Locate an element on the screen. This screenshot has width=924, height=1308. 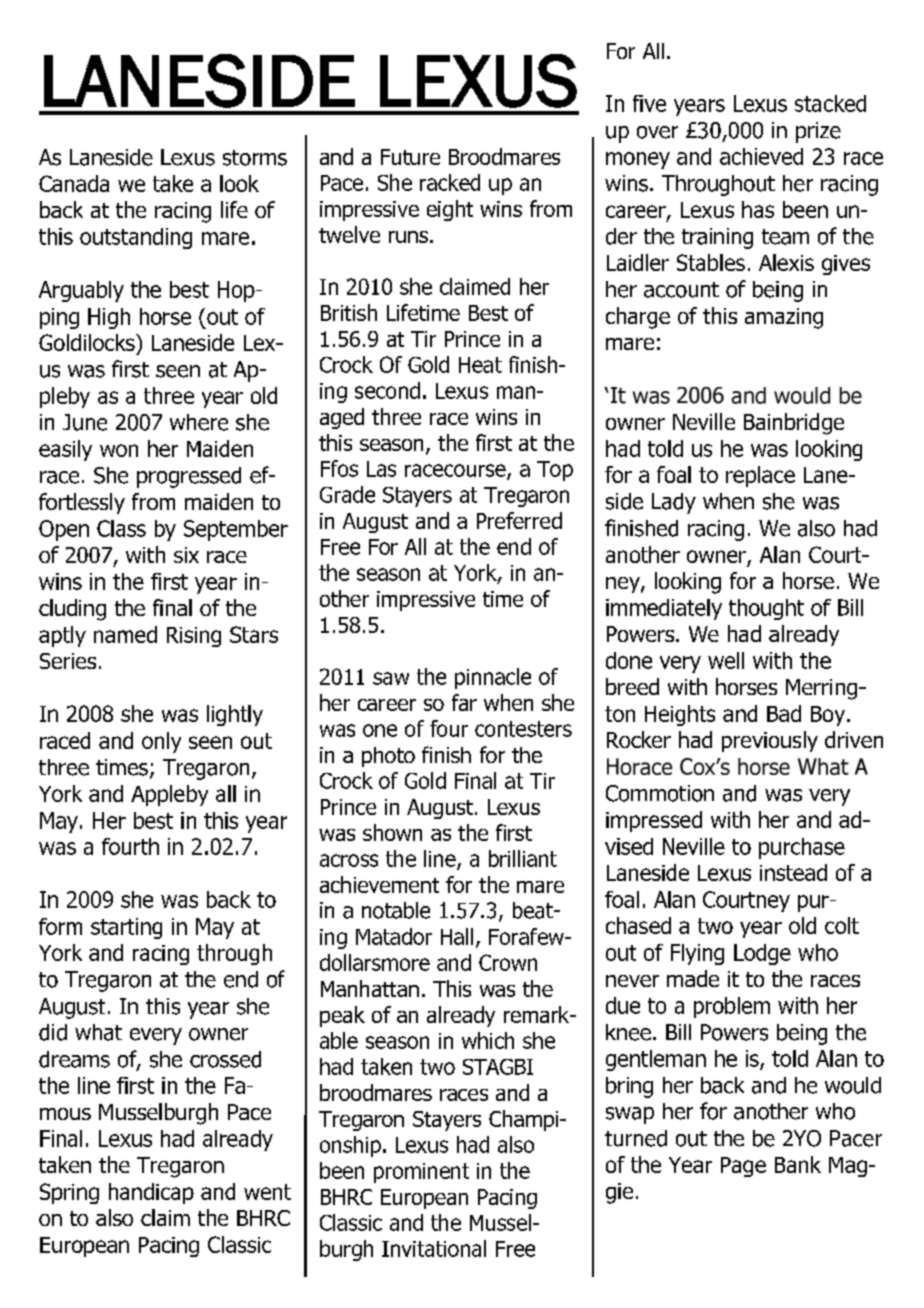
Future is located at coordinates (410, 157).
